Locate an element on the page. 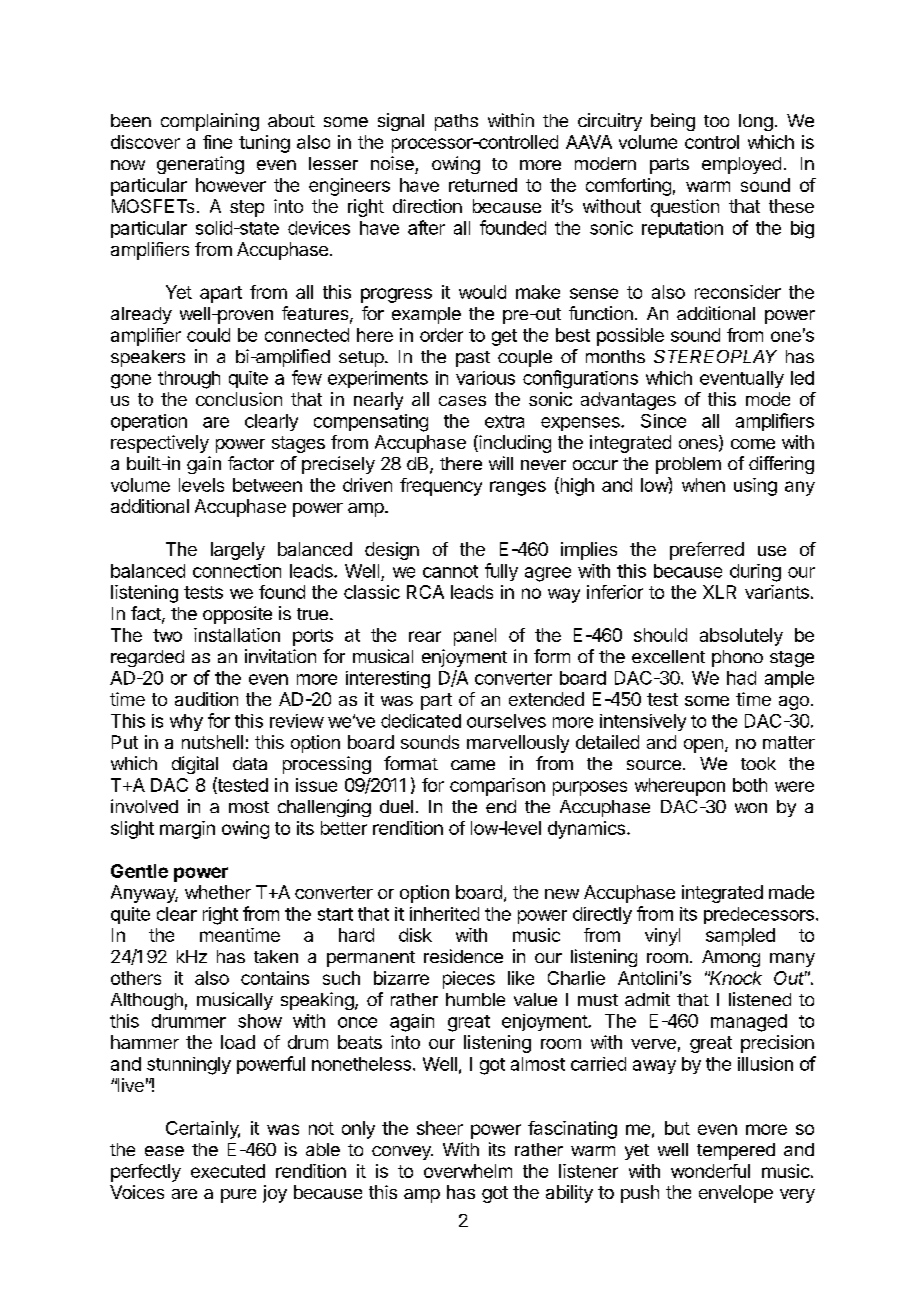 This image has height=1308, width=924. ones is located at coordinates (699, 445).
